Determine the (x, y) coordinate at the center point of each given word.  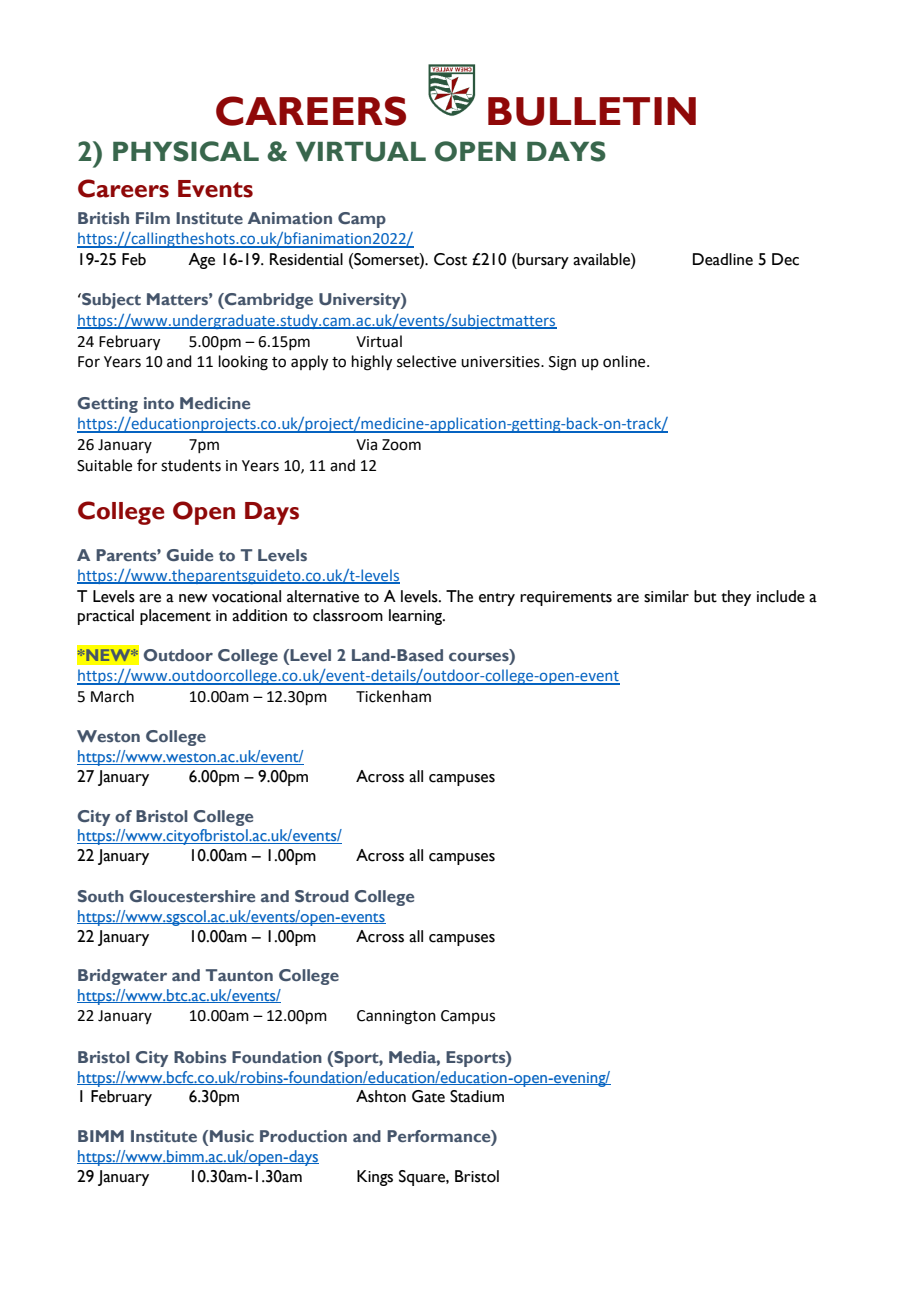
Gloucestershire (192, 896)
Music (232, 1136)
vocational (246, 596)
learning (417, 617)
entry (497, 599)
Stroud (322, 896)
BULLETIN (592, 111)
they (736, 598)
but (705, 596)
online (625, 361)
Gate (428, 1096)
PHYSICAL (186, 151)
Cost (450, 259)
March (112, 696)
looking (243, 363)
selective (426, 361)
